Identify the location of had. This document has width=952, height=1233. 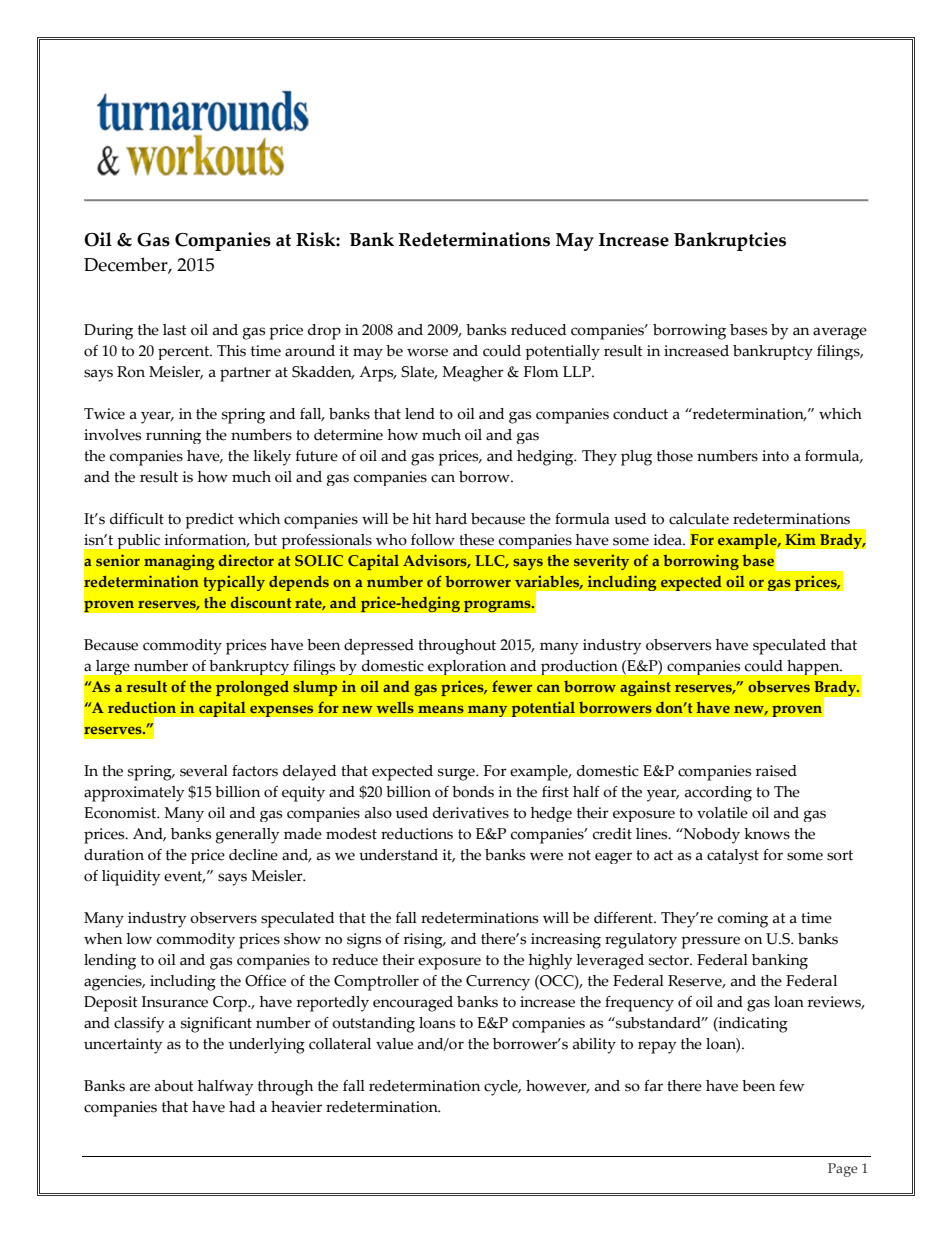
(242, 1107).
